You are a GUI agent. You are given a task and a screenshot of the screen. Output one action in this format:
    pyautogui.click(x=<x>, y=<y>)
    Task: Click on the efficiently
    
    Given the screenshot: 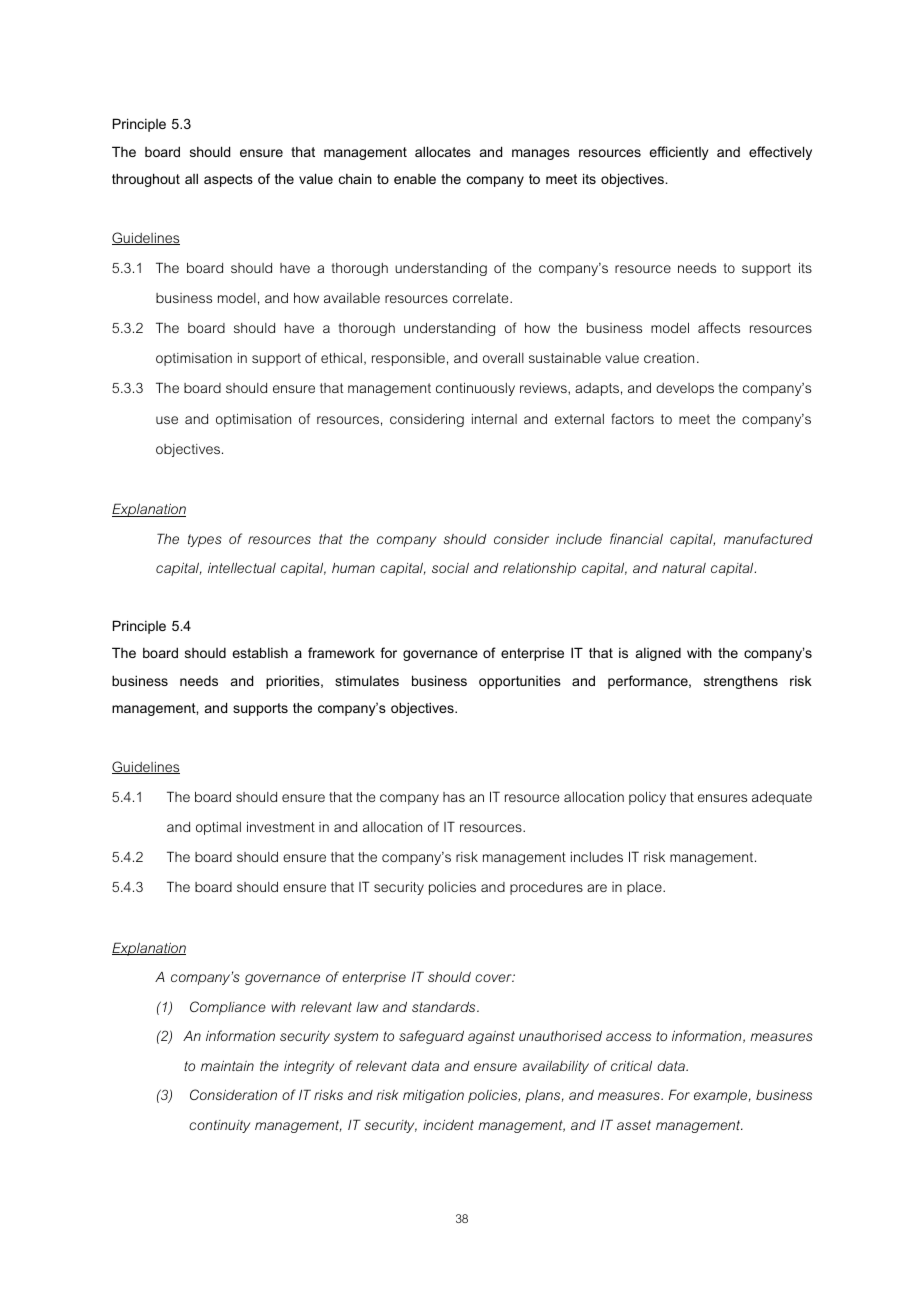 What is the action you would take?
    pyautogui.click(x=678, y=153)
